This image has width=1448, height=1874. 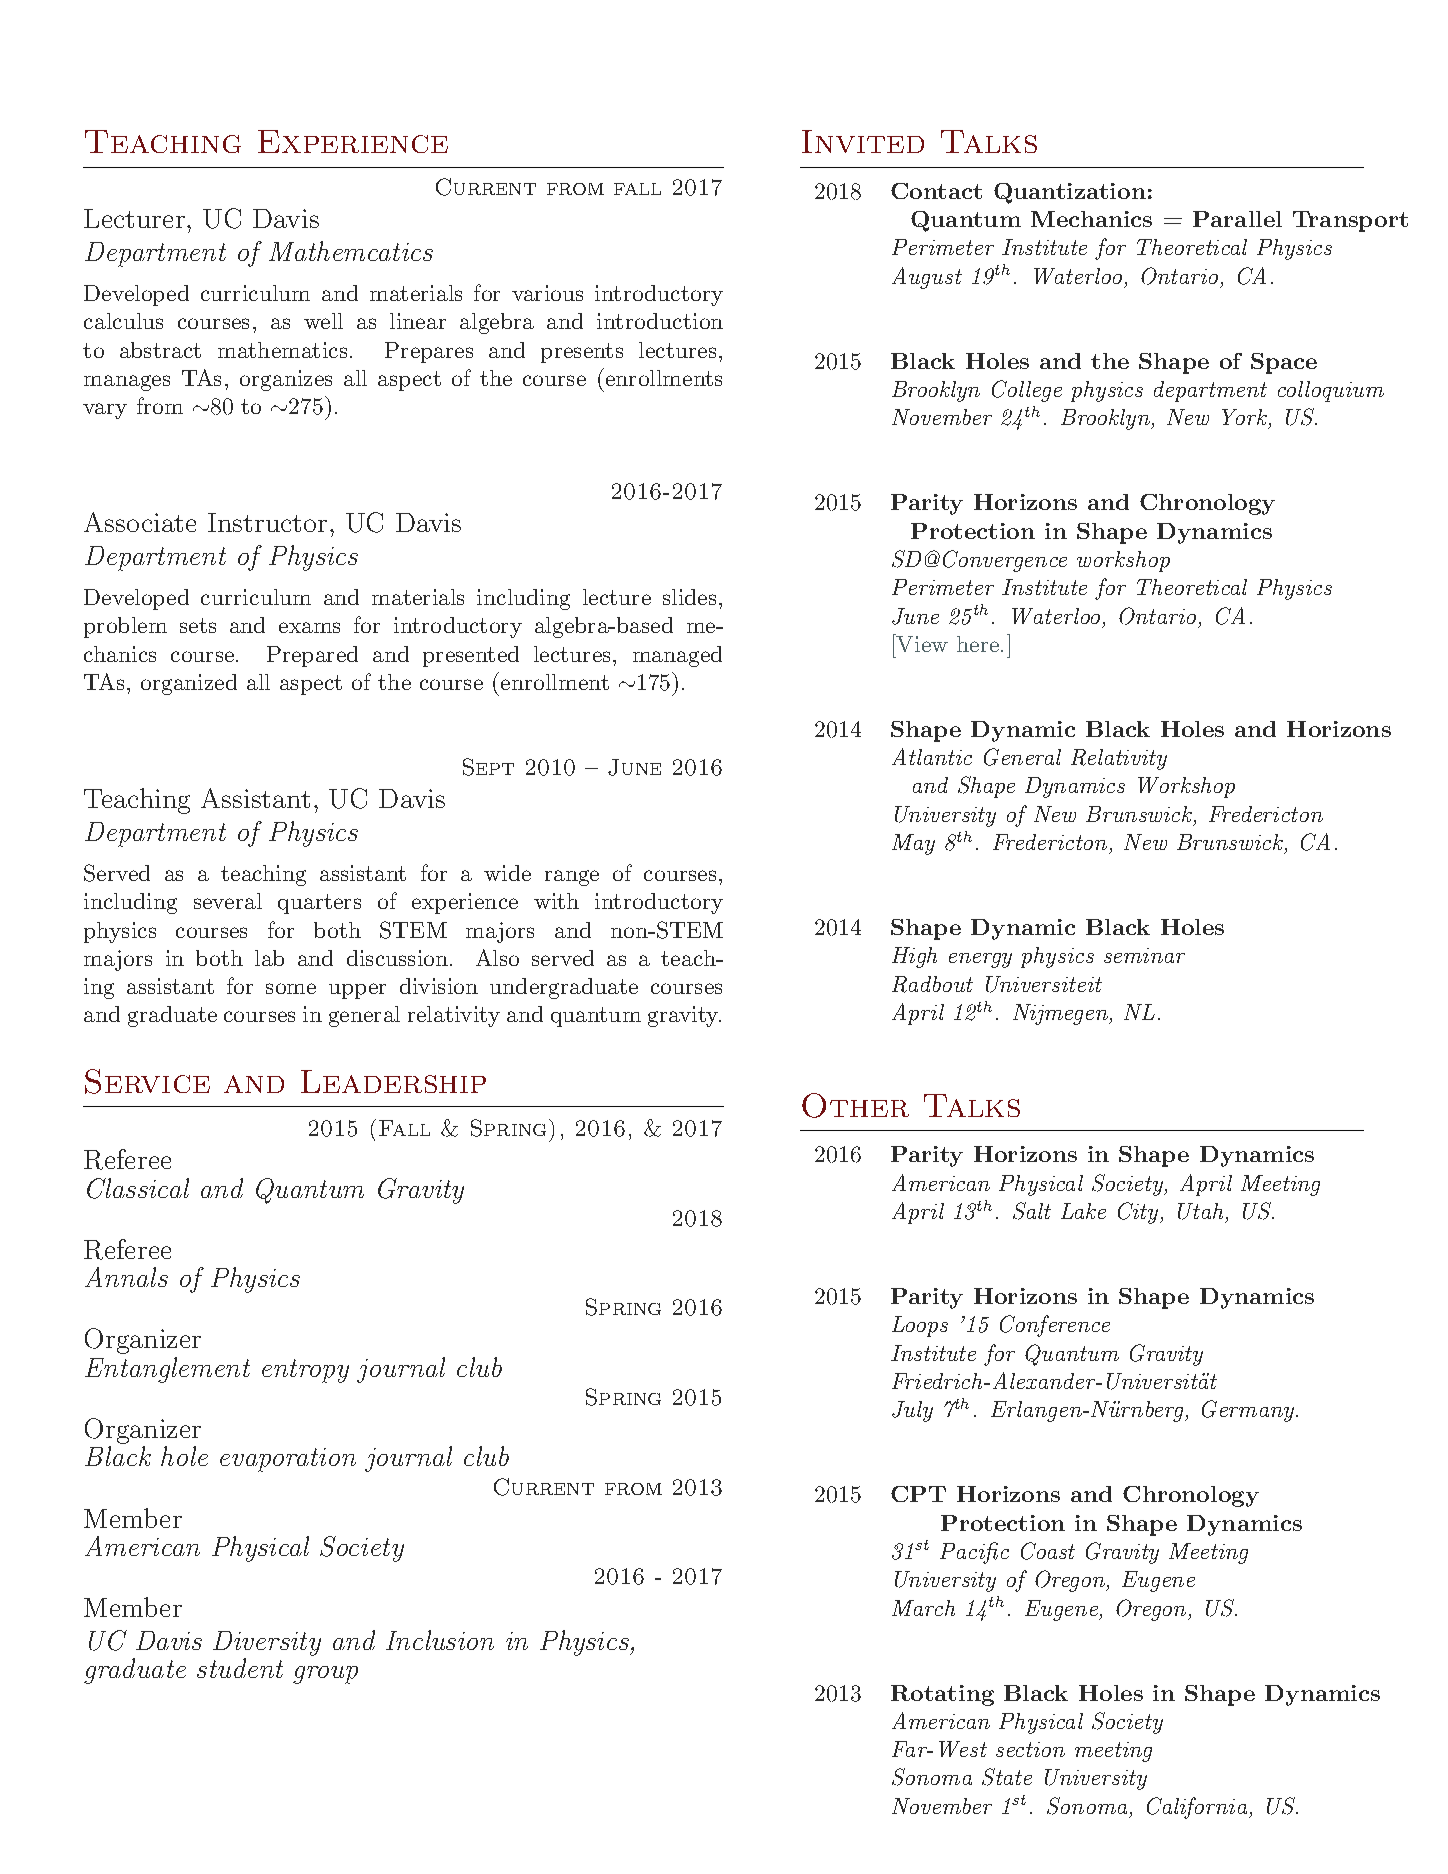 What do you see at coordinates (240, 1668) in the image?
I see `student` at bounding box center [240, 1668].
